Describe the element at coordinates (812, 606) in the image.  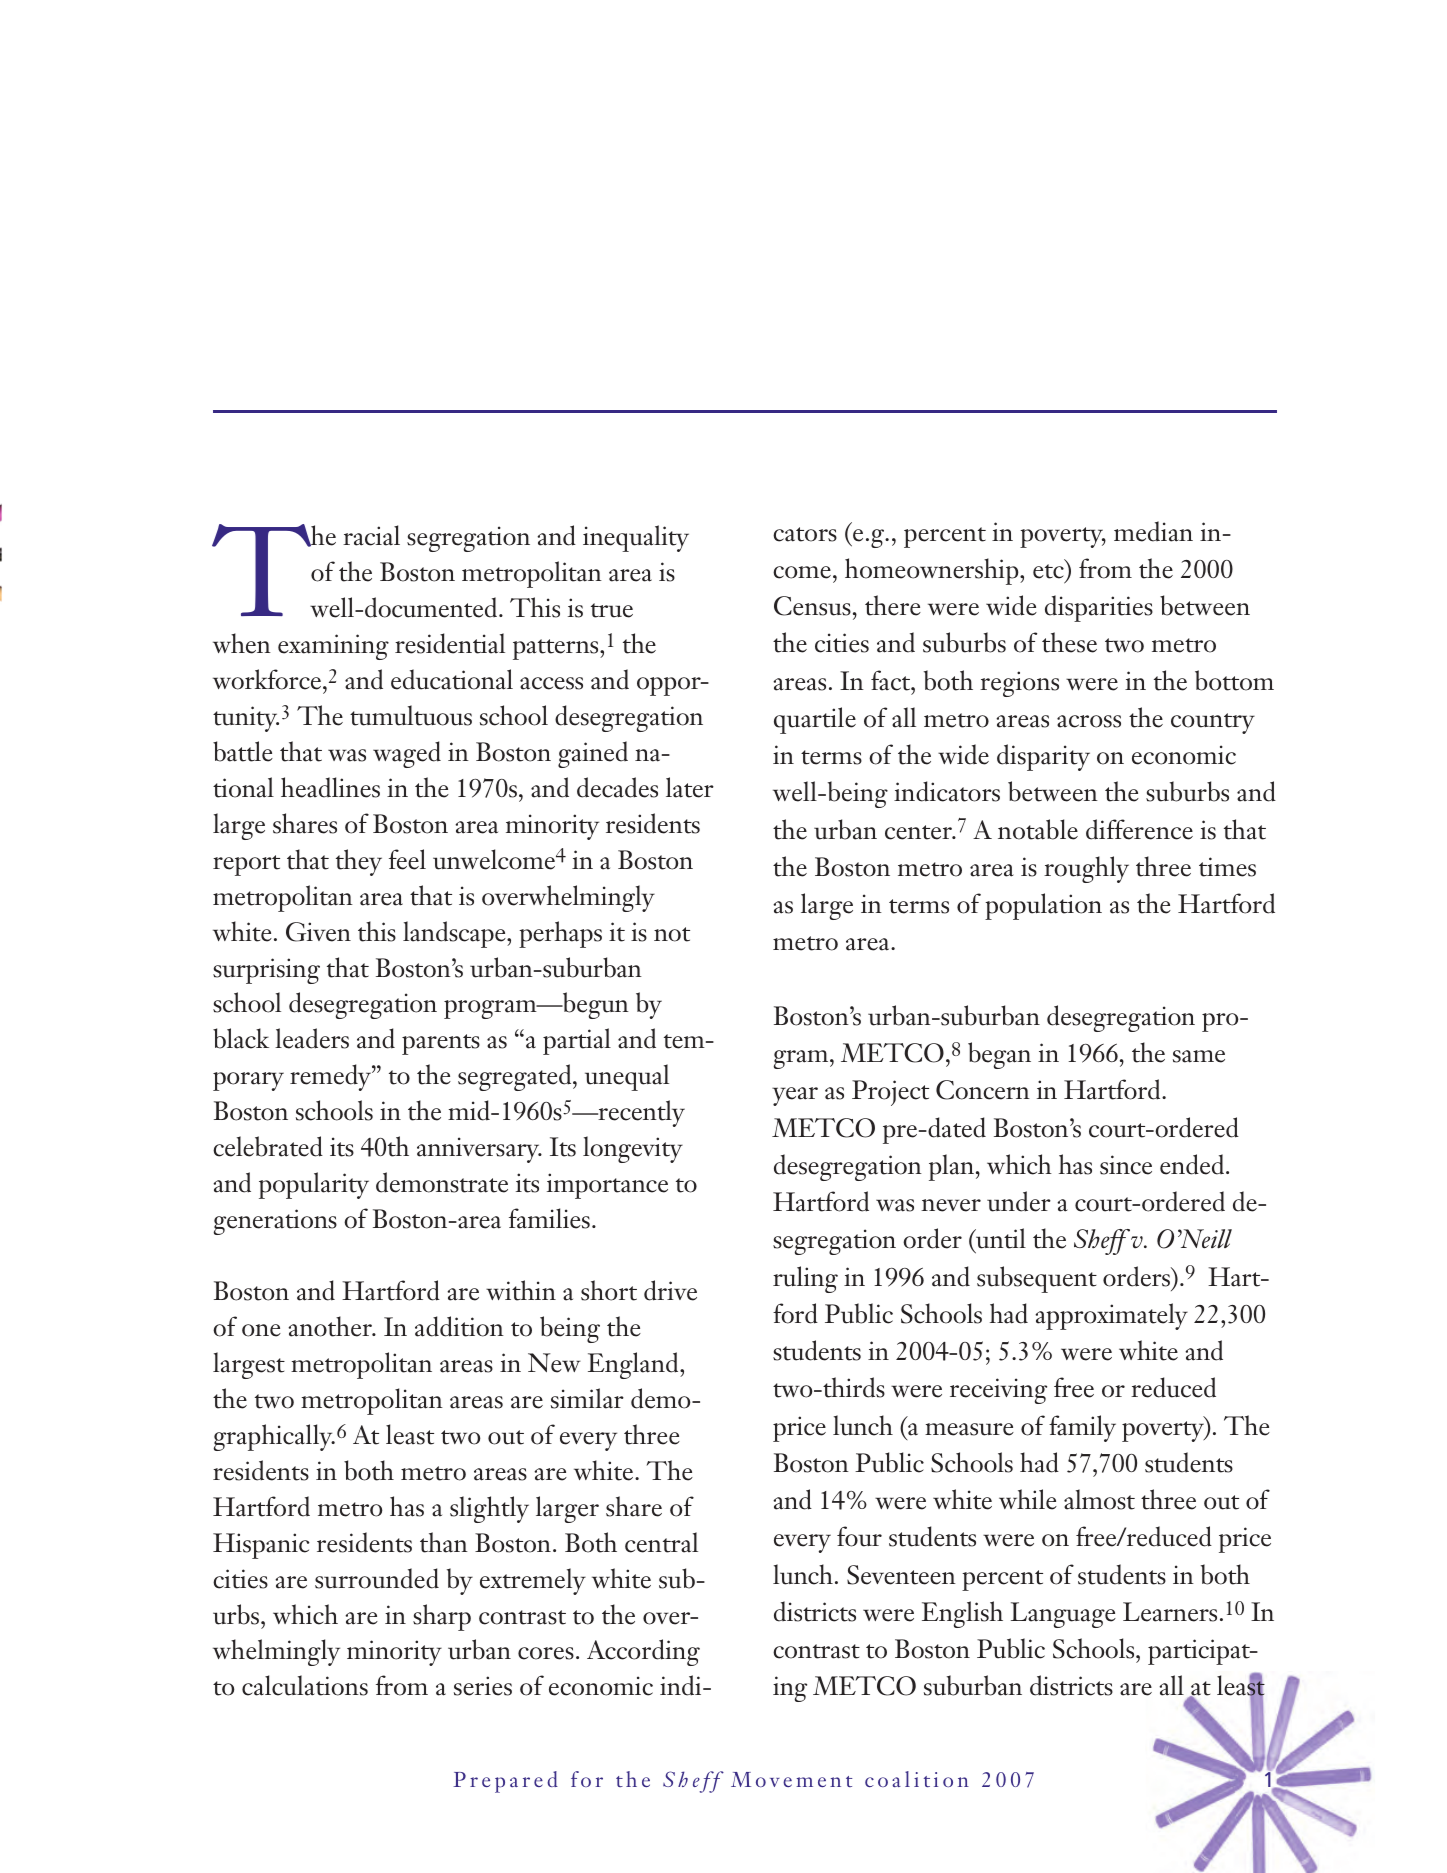
I see `Census` at that location.
